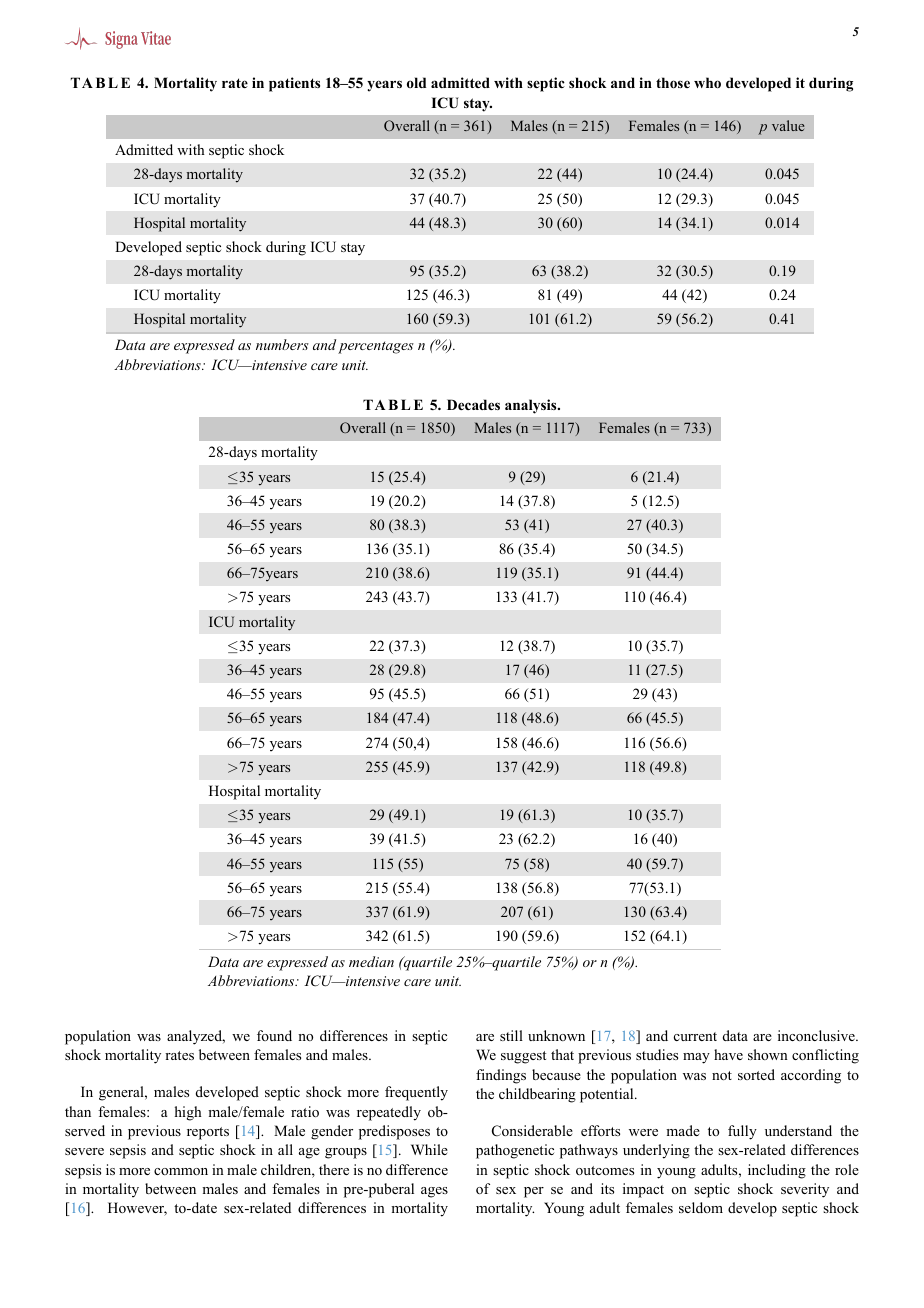 Image resolution: width=924 pixels, height=1308 pixels. Describe the element at coordinates (473, 404) in the screenshot. I see `Decades` at that location.
